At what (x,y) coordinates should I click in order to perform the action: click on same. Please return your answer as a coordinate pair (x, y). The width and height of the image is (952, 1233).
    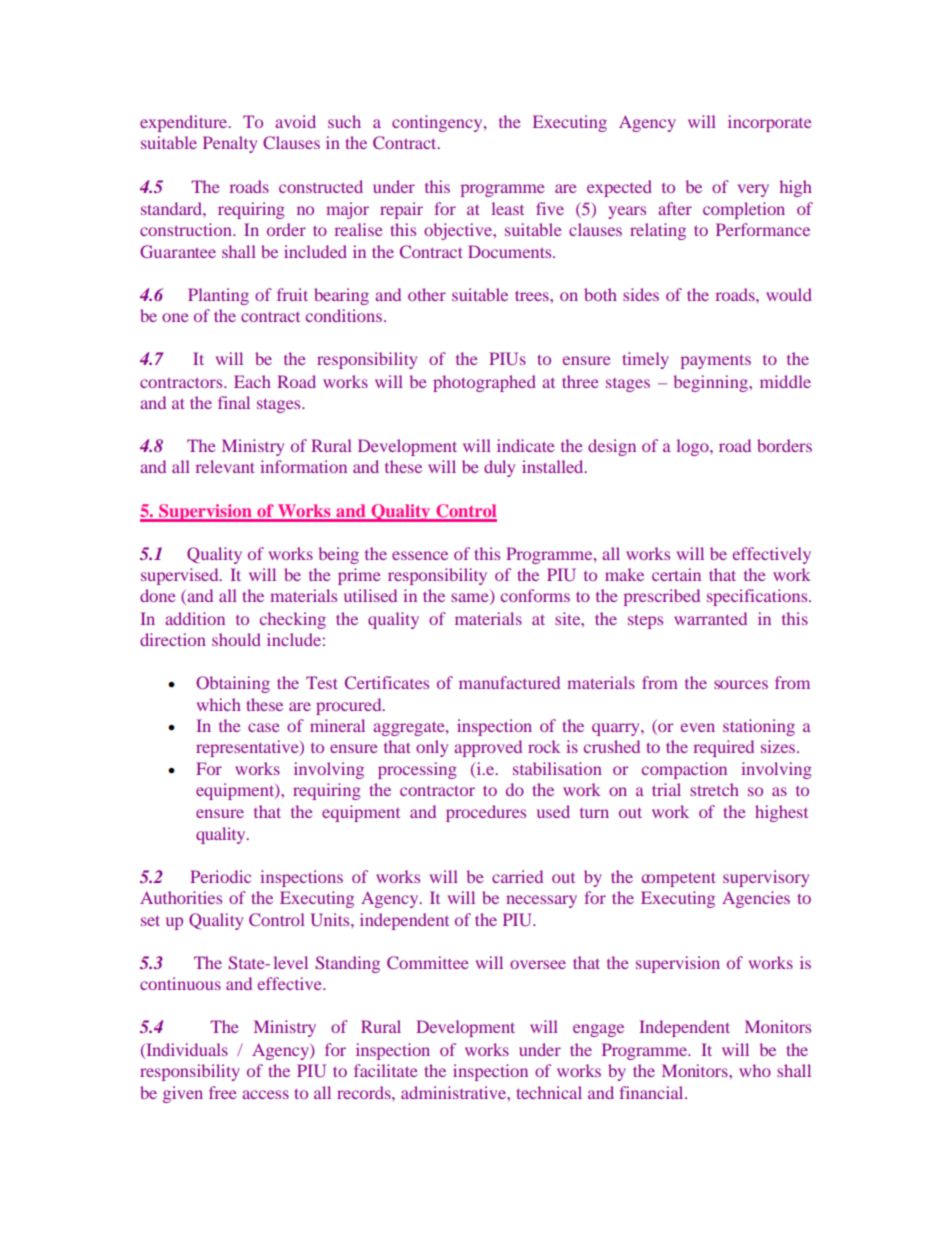
    Looking at the image, I should click on (471, 599).
